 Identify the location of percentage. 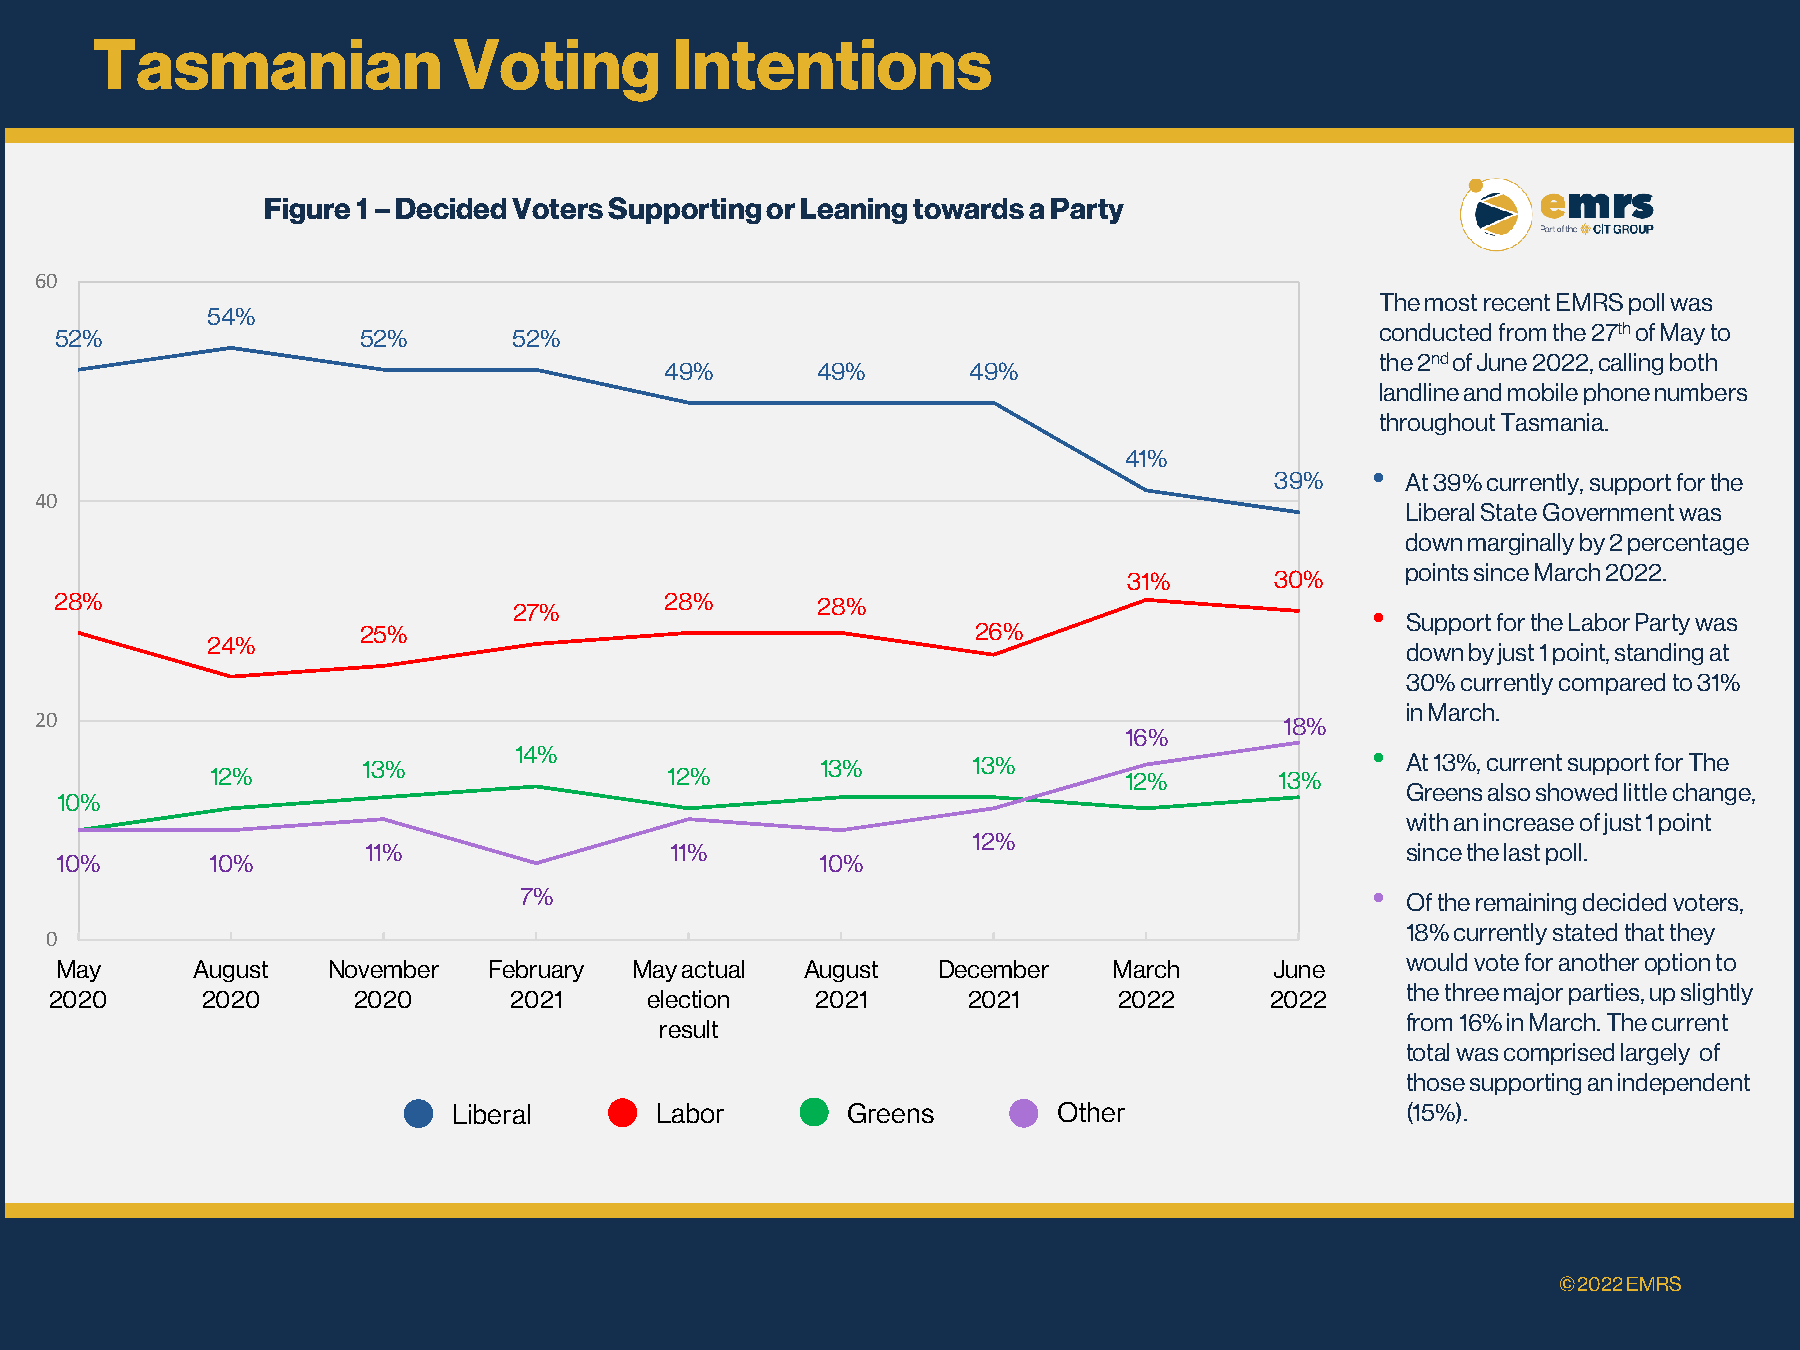
(1688, 544).
